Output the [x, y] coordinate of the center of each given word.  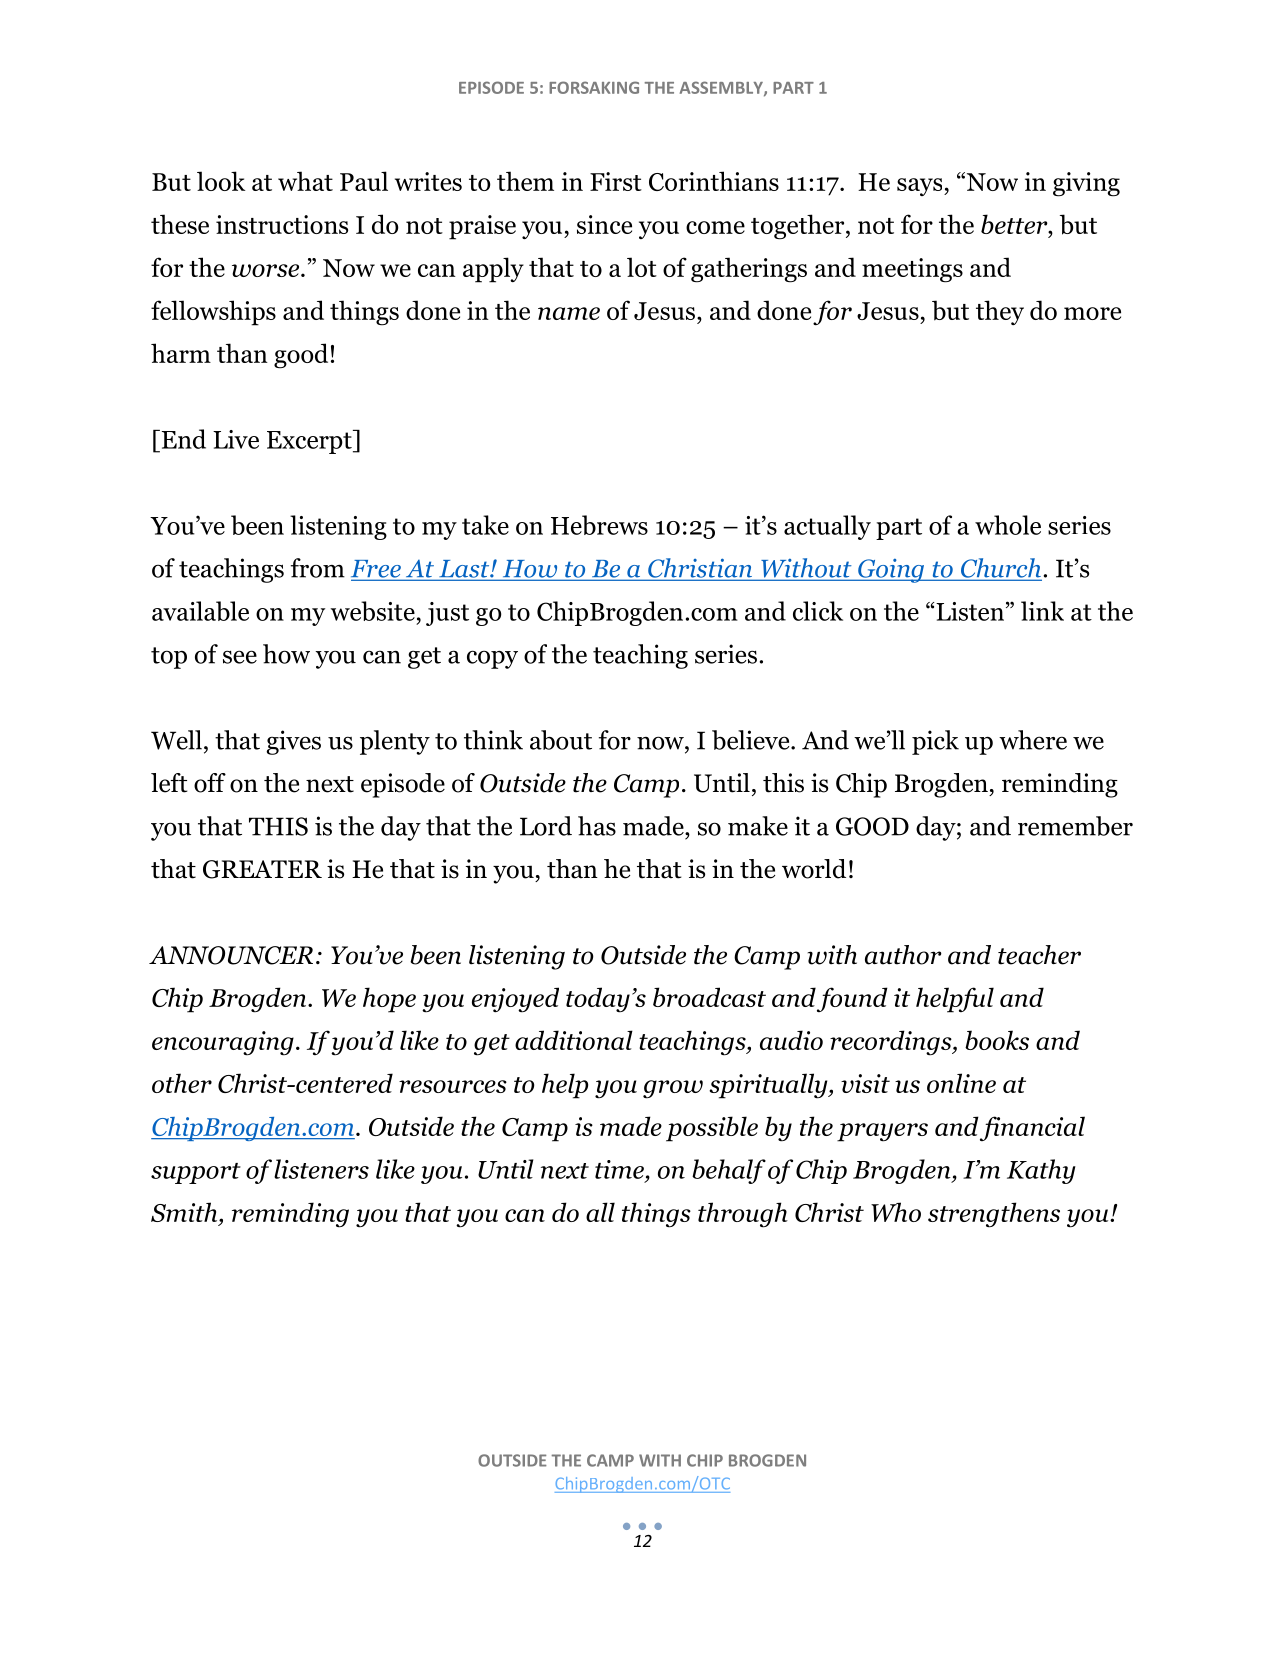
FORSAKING [594, 87]
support [196, 1173]
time [619, 1169]
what [305, 181]
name [569, 313]
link [1042, 611]
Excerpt [310, 442]
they [1000, 312]
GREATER [262, 869]
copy [492, 659]
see [240, 657]
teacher [1039, 955]
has [597, 826]
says [921, 187]
